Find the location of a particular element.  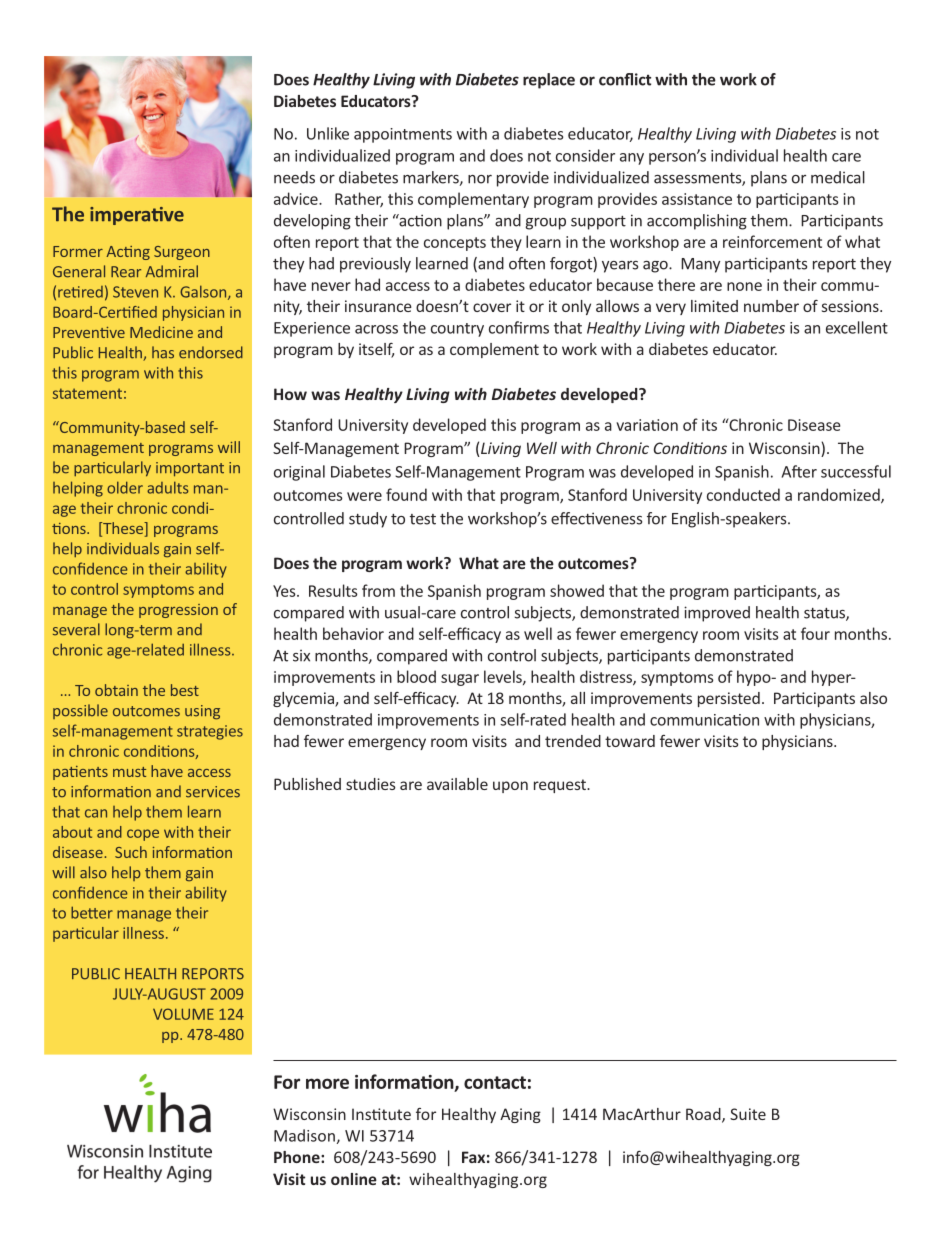

imperative is located at coordinates (137, 216).
